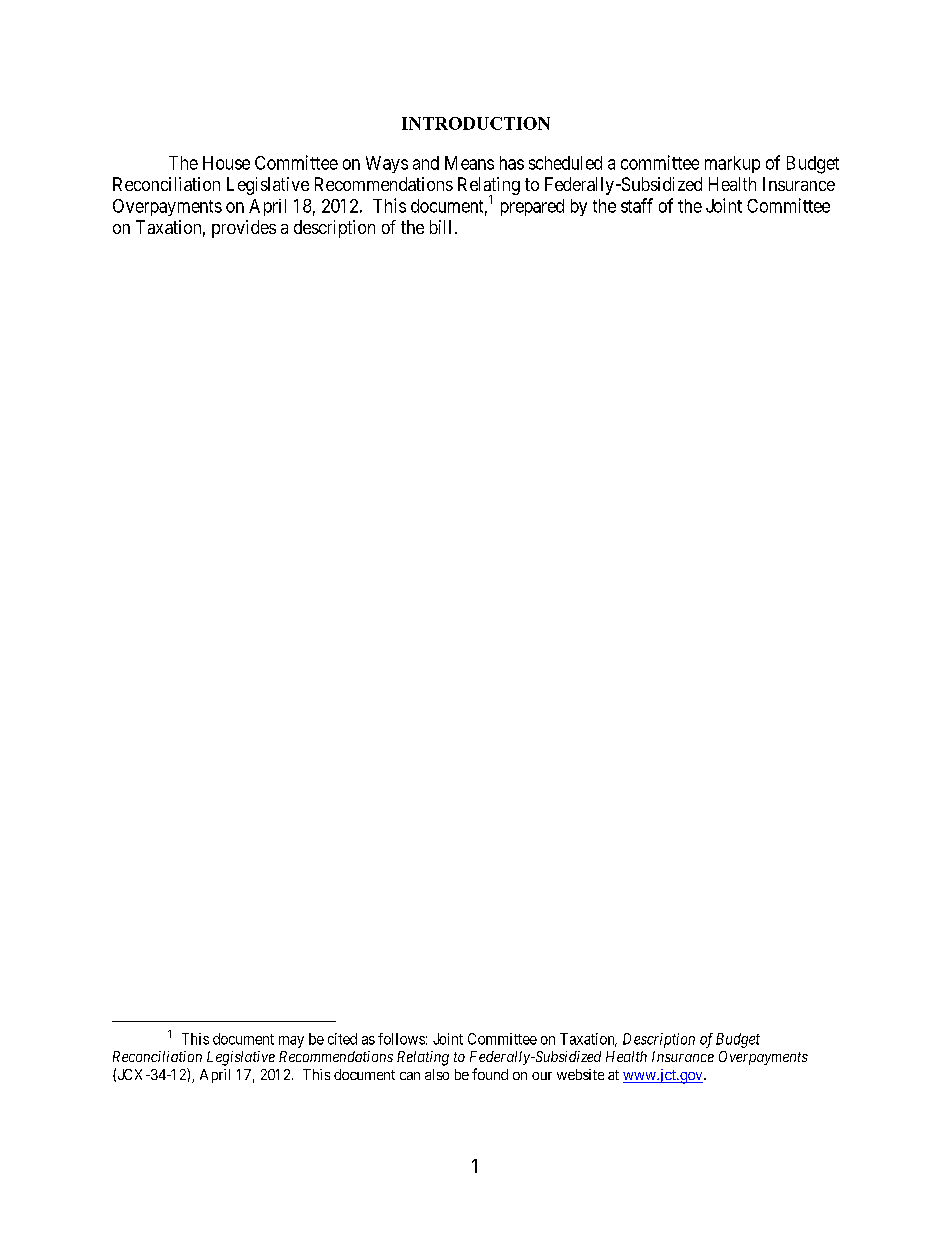 The height and width of the document is (1233, 952). What do you see at coordinates (732, 164) in the document?
I see `markup` at bounding box center [732, 164].
